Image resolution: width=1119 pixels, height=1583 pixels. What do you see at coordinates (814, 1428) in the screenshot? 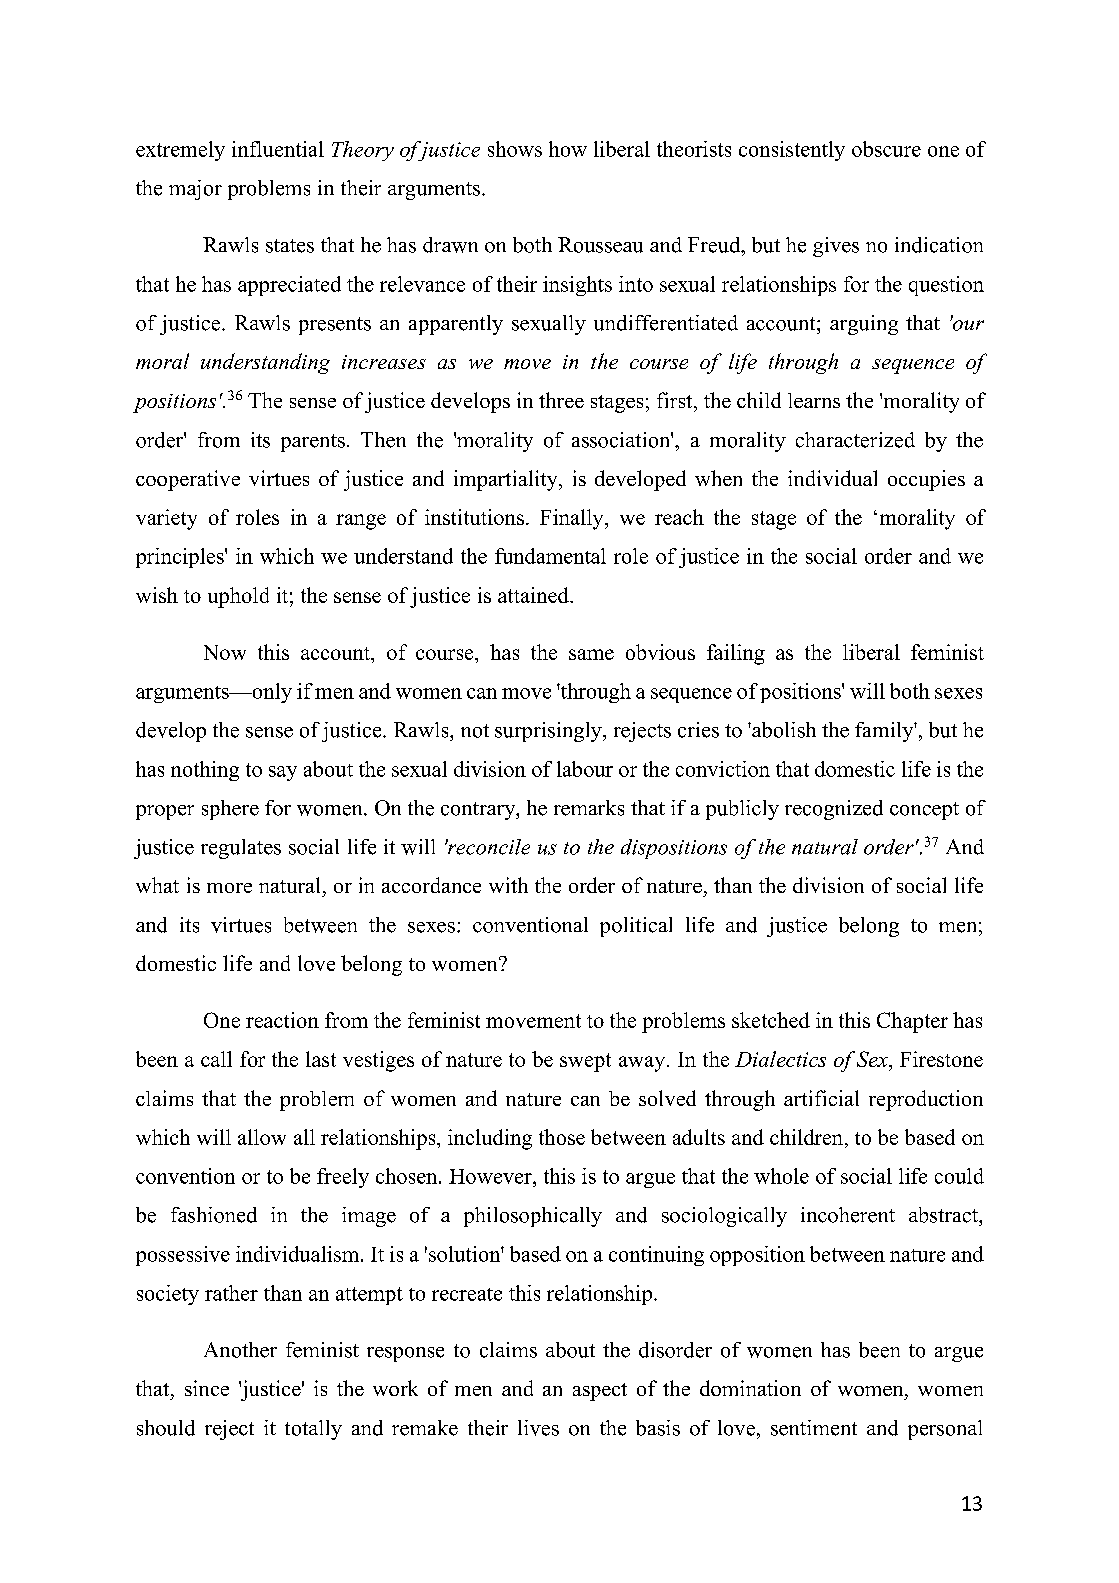
I see `sentiment` at bounding box center [814, 1428].
